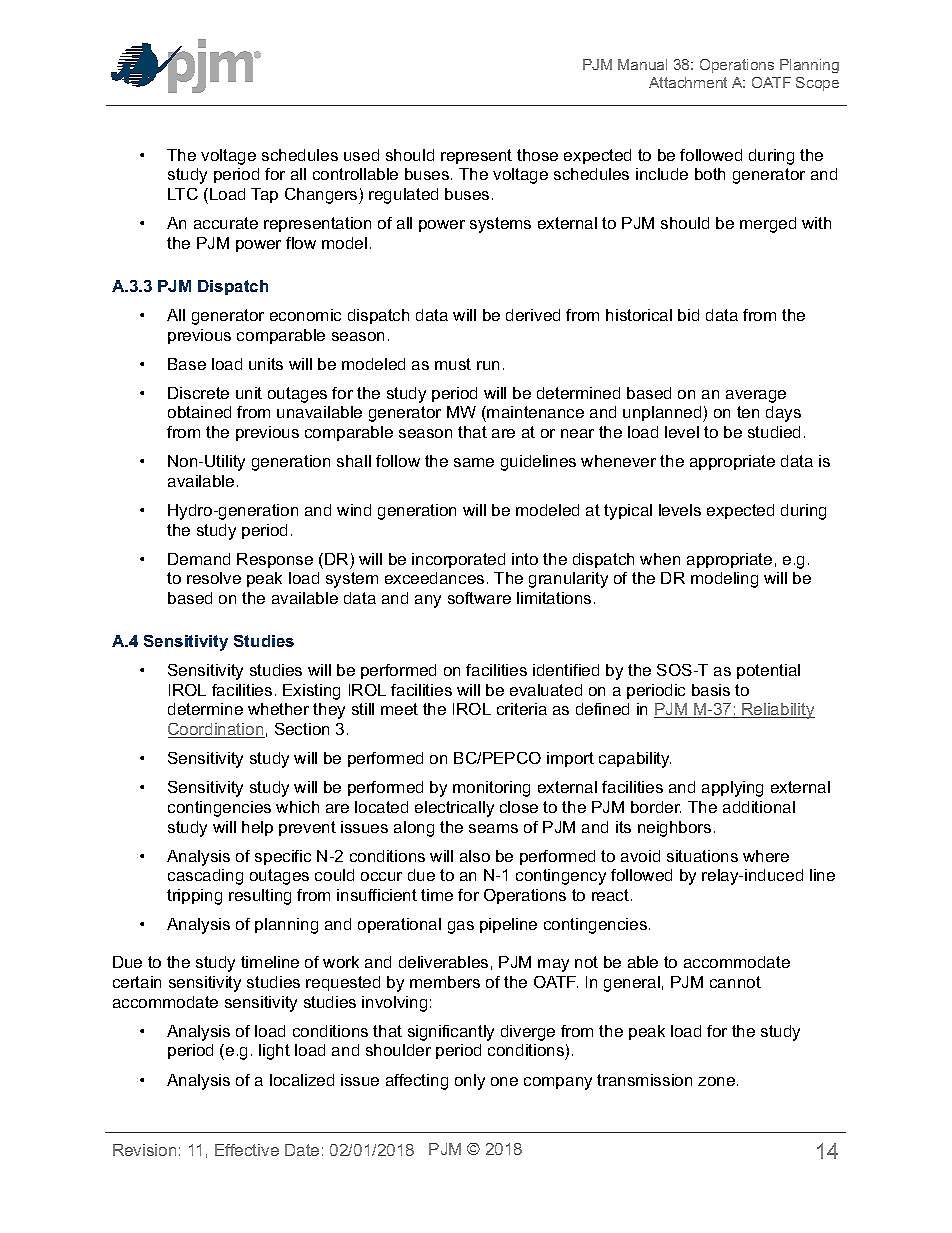 The width and height of the image is (952, 1233). I want to click on monitoring, so click(491, 789).
